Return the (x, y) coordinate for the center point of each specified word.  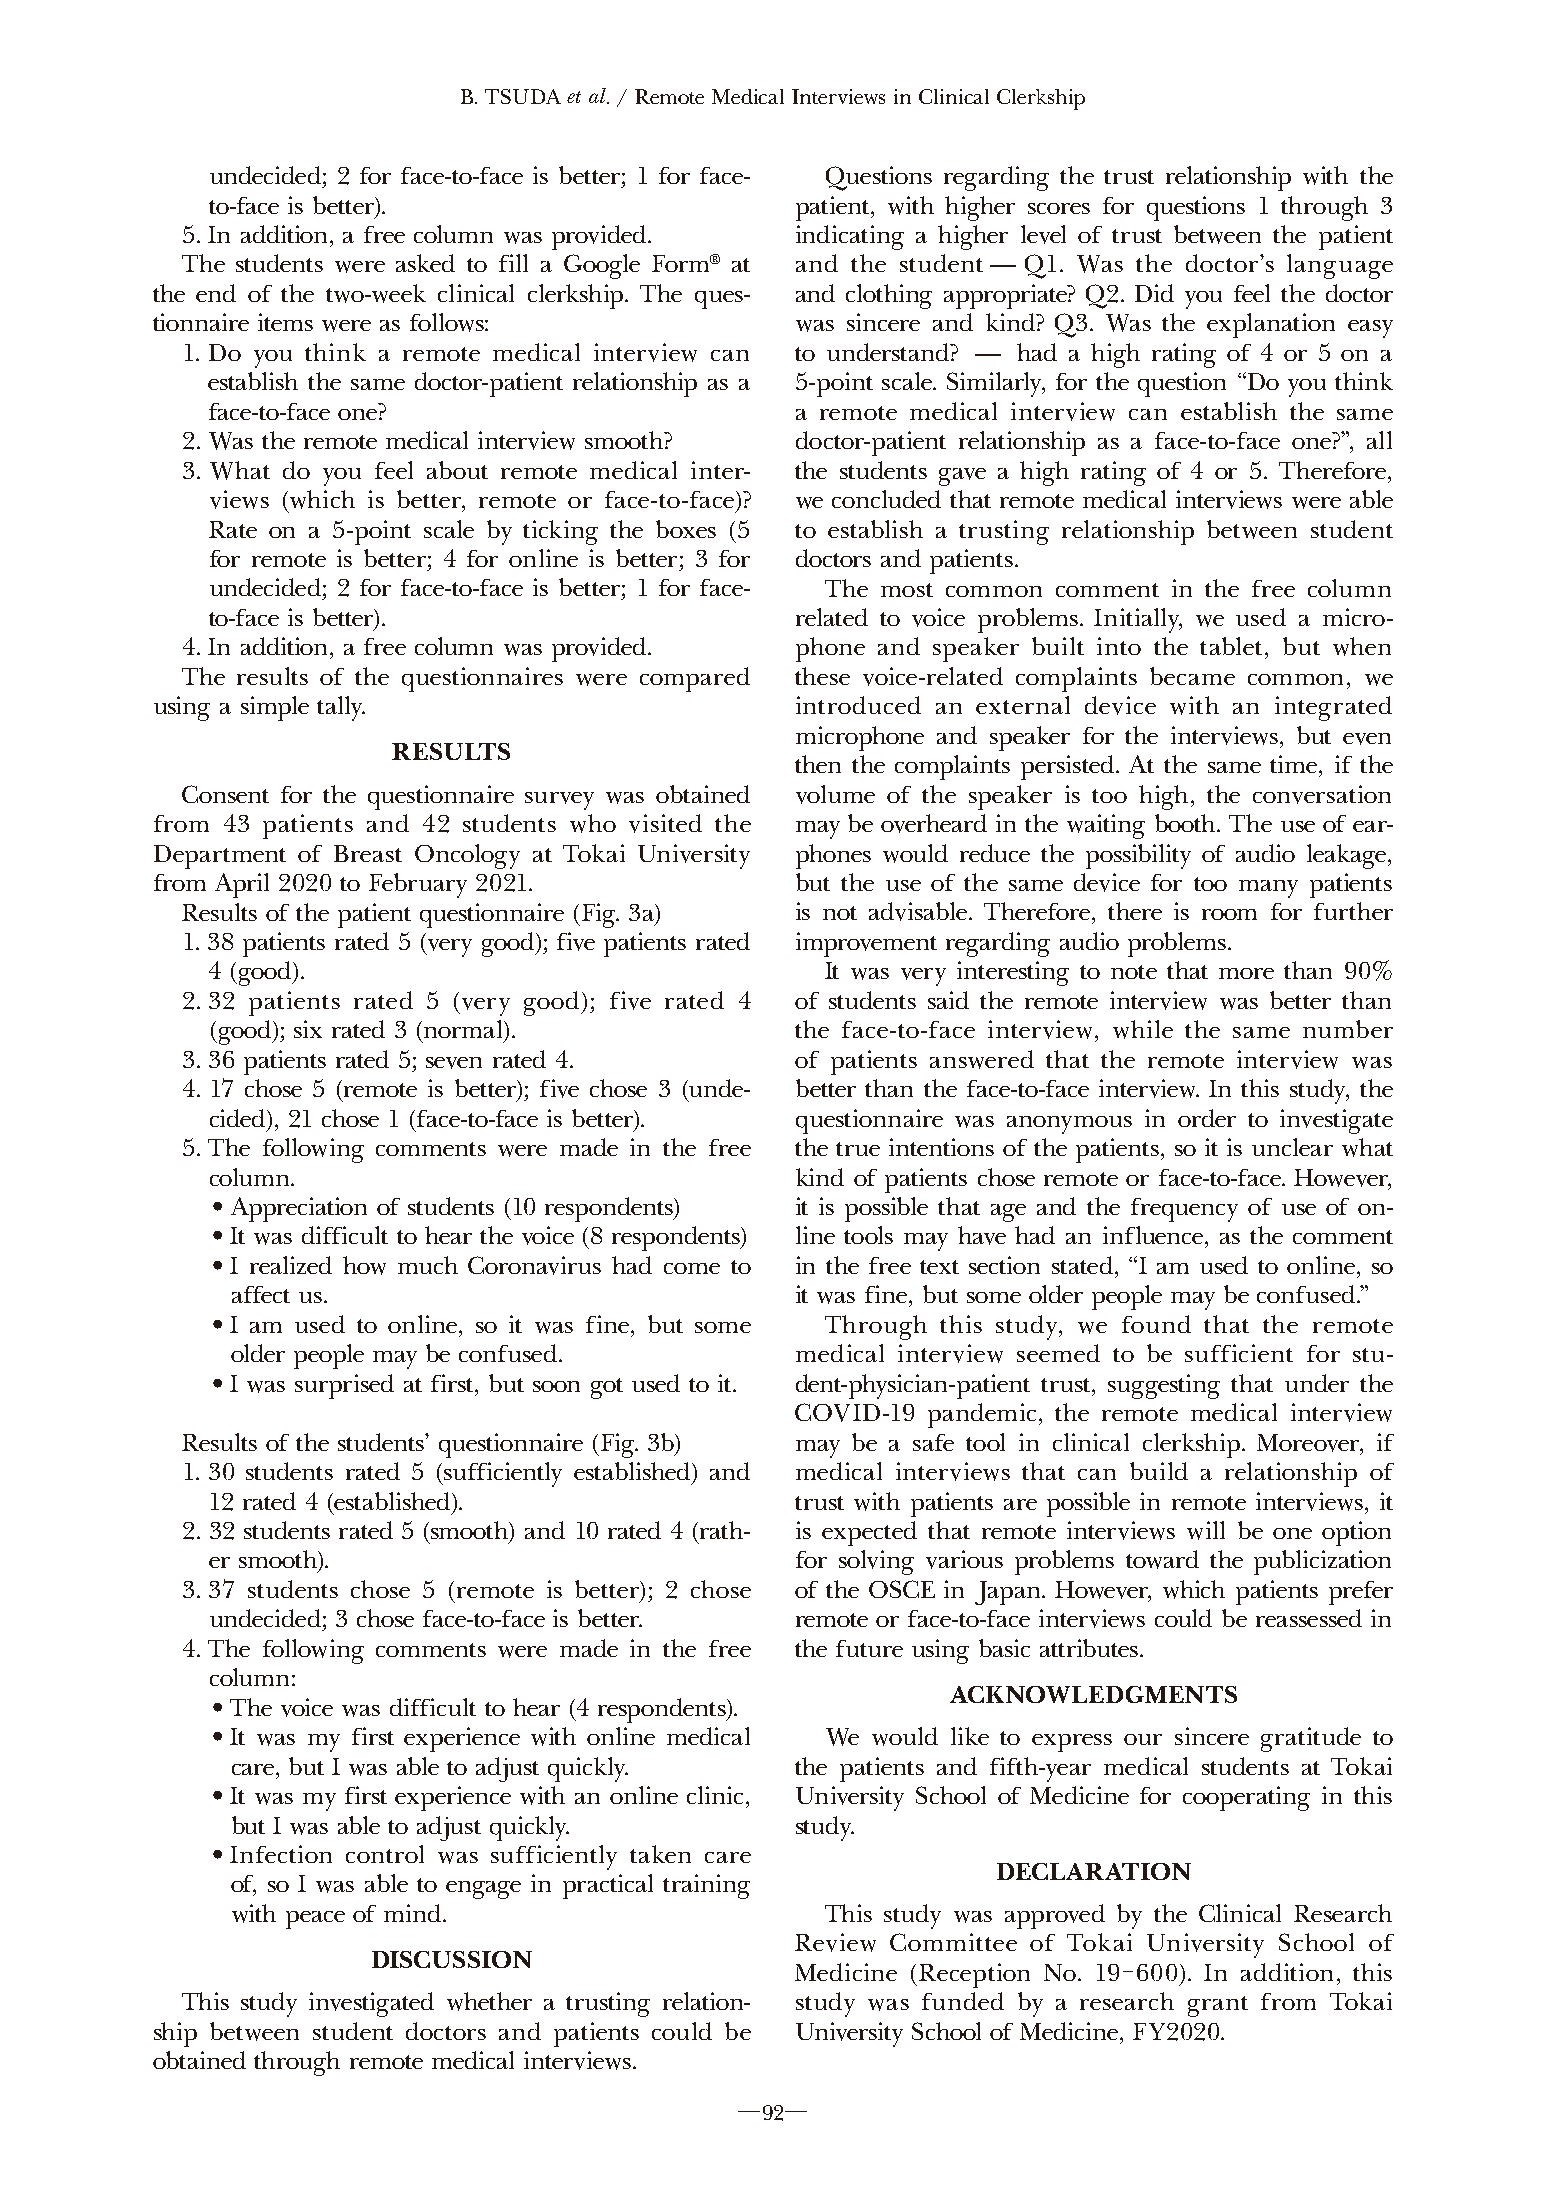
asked (425, 263)
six (308, 1029)
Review (835, 1942)
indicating (850, 237)
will (1206, 1530)
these (822, 676)
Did (1154, 293)
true (858, 1149)
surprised (344, 1386)
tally (341, 708)
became (1192, 676)
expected (869, 1533)
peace (315, 1920)
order (1207, 1118)
